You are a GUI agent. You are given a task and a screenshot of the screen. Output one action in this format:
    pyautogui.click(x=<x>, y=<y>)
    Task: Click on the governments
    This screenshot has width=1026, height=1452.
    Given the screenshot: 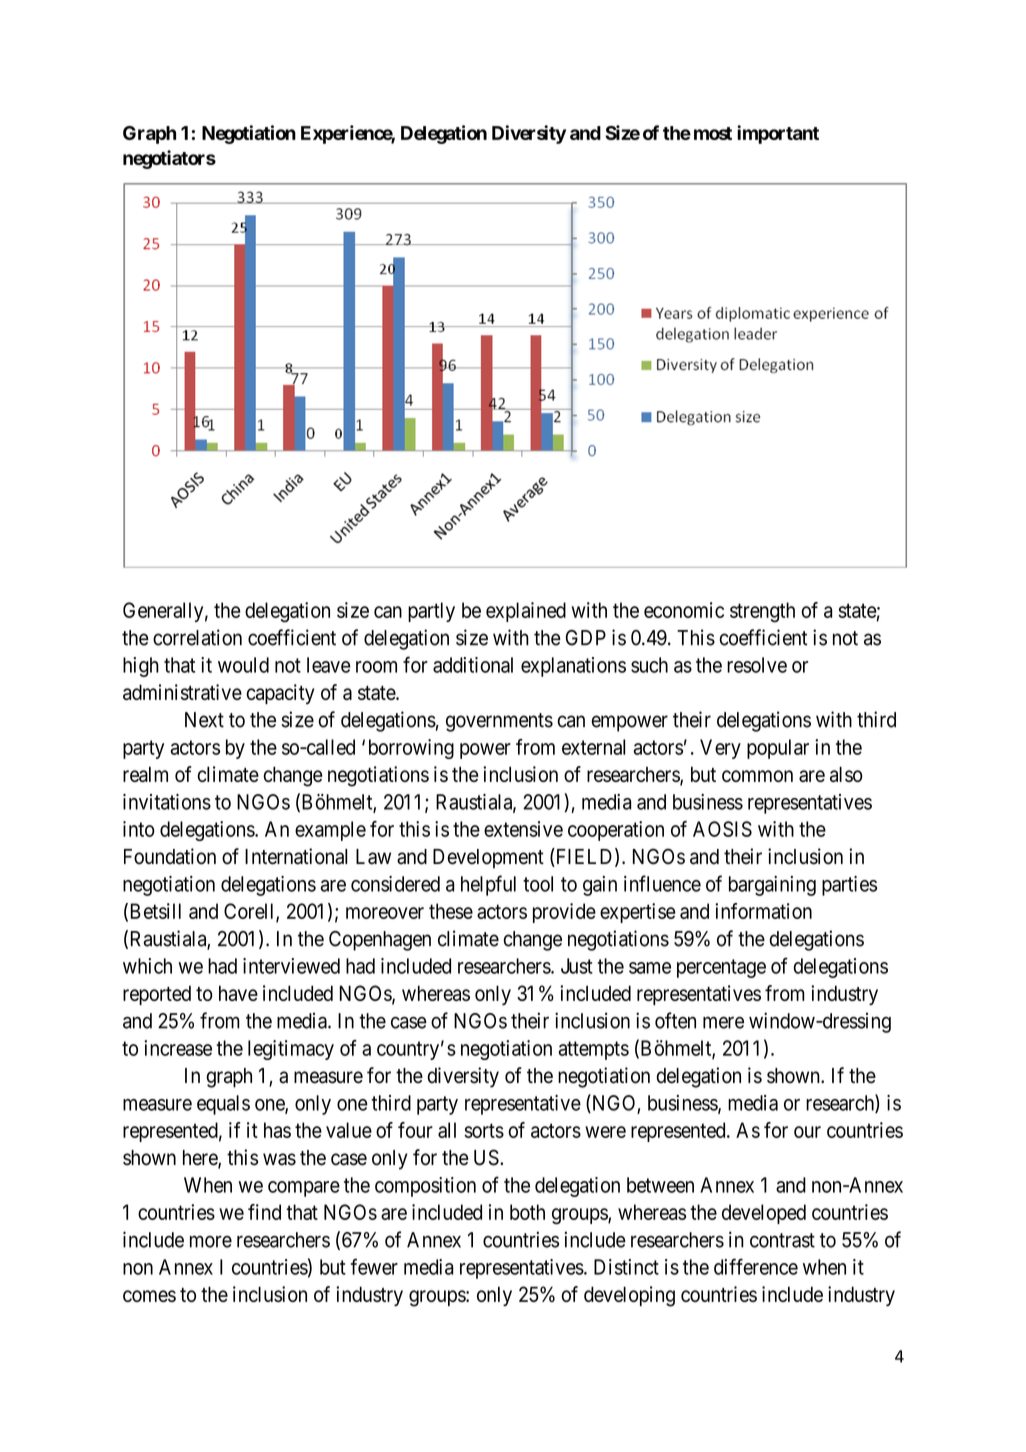 What is the action you would take?
    pyautogui.click(x=499, y=722)
